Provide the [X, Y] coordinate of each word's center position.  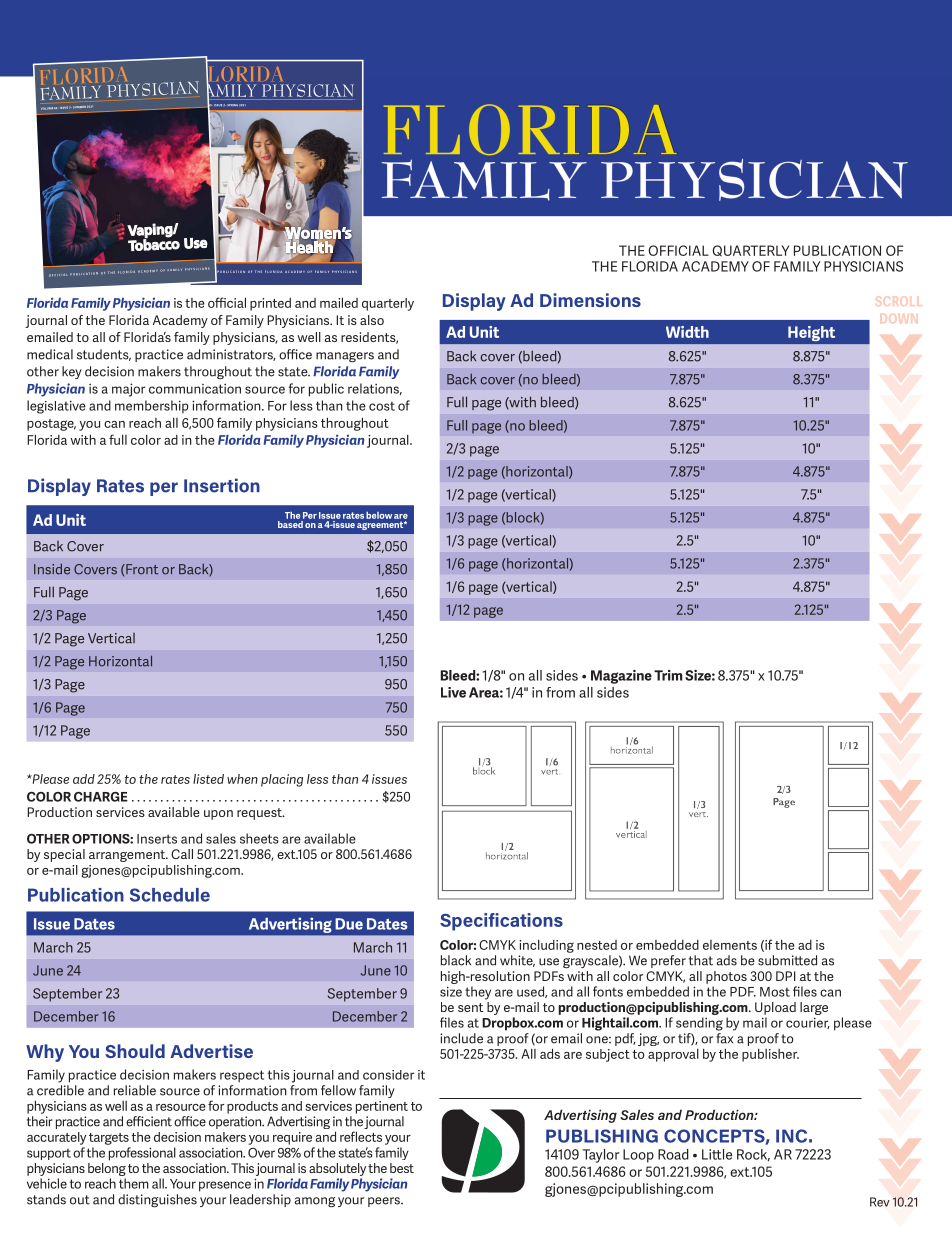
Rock [753, 1155]
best [402, 1168]
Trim [668, 675]
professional [142, 1154]
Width [687, 332]
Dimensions [590, 300]
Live [453, 692]
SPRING [232, 105]
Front [141, 569]
